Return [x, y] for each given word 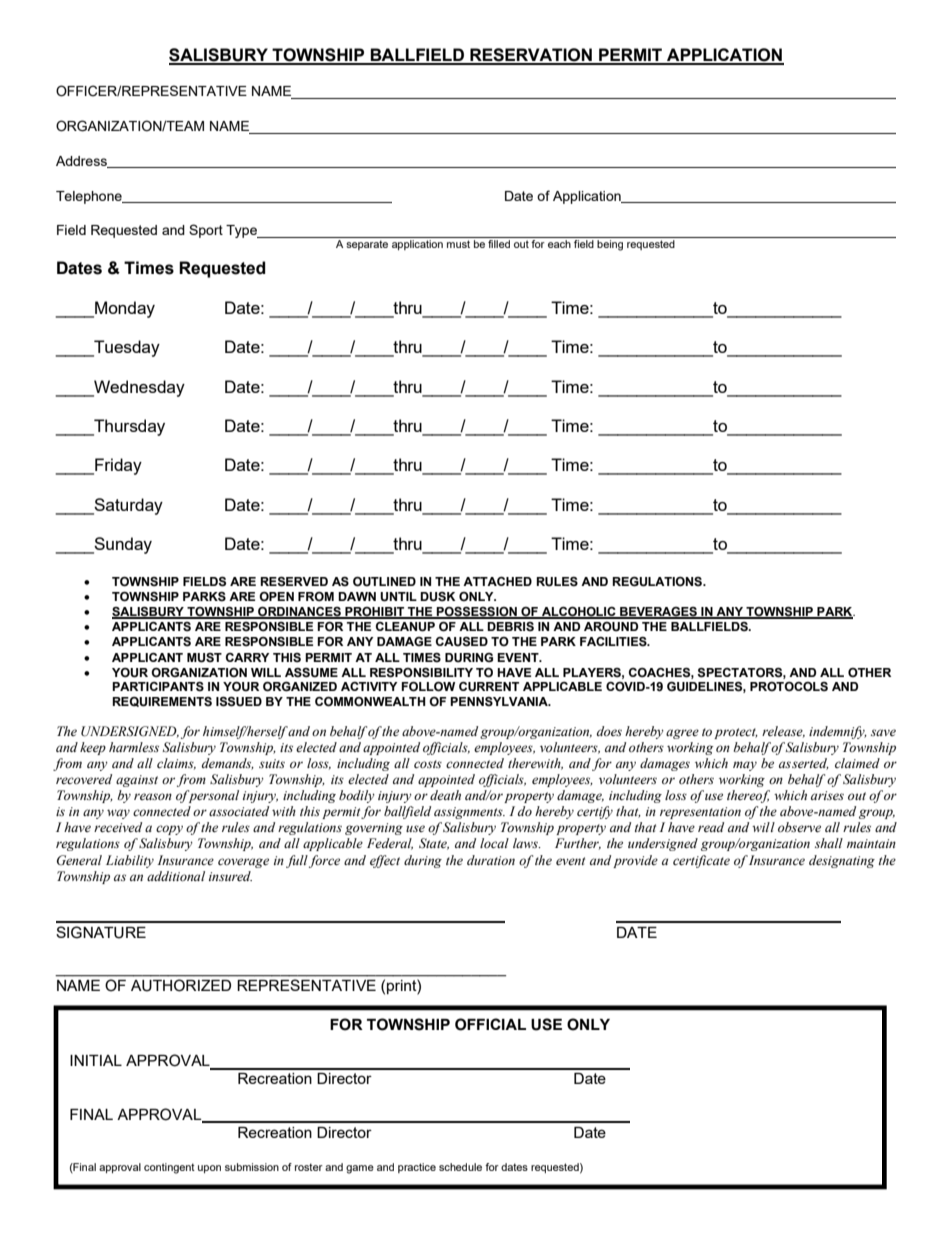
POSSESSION [477, 613]
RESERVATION [531, 56]
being [610, 245]
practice [417, 1168]
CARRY [248, 657]
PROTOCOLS [789, 687]
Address [82, 162]
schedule [460, 1167]
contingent [169, 1168]
